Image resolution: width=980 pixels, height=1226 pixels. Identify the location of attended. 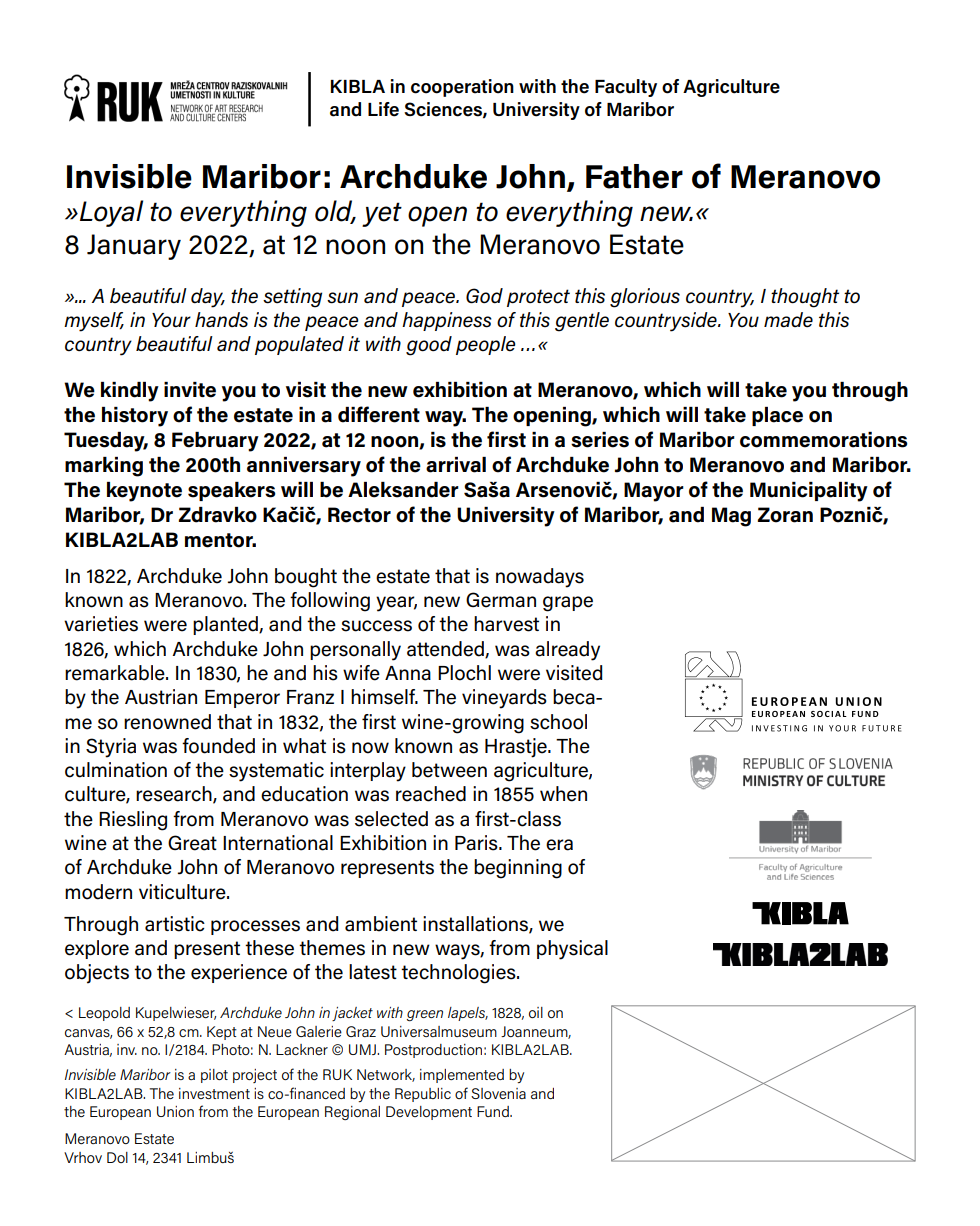
(446, 649).
